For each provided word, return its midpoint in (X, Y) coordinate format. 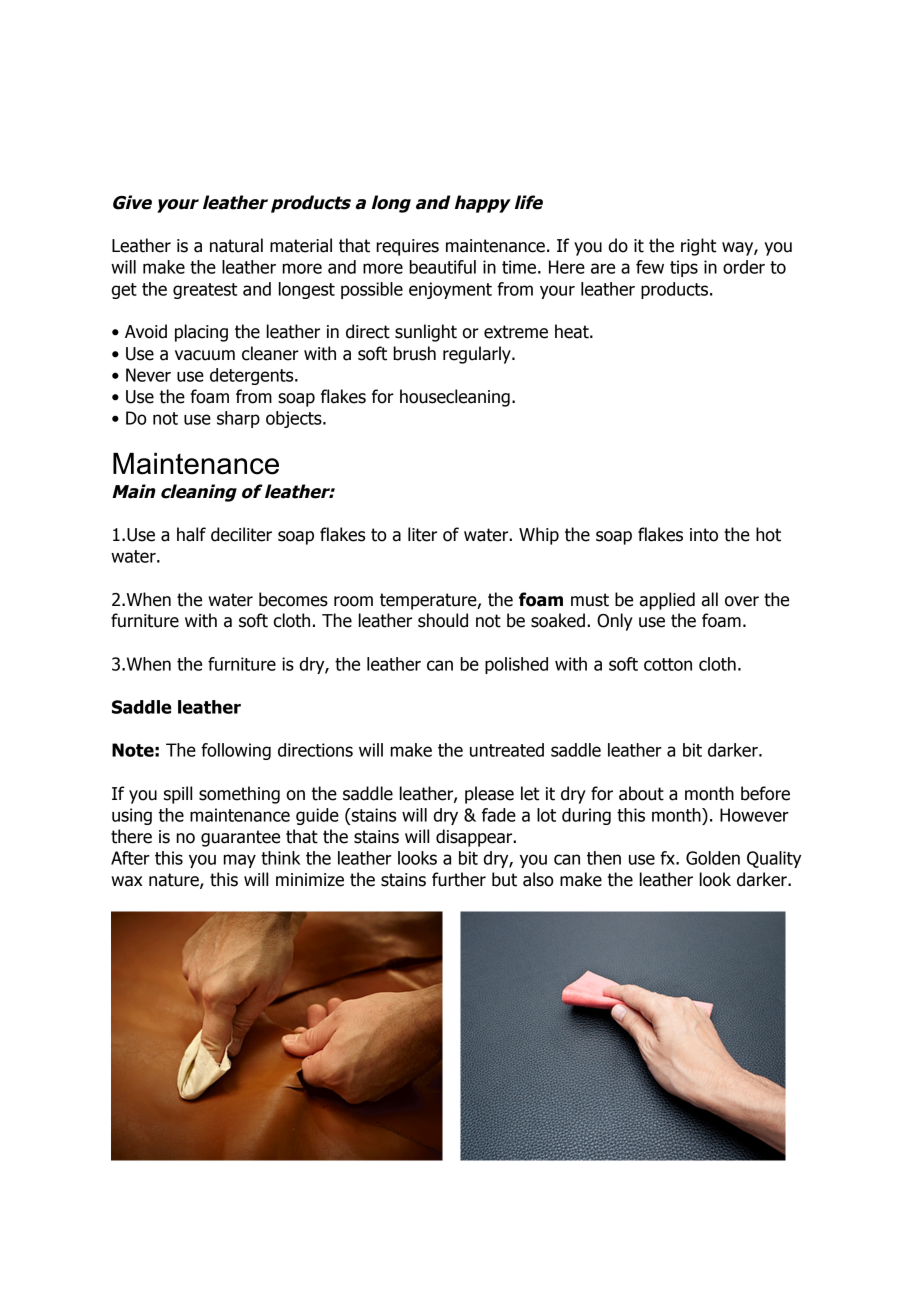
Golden (713, 858)
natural (236, 245)
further (459, 879)
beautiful (443, 267)
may (240, 861)
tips (684, 268)
